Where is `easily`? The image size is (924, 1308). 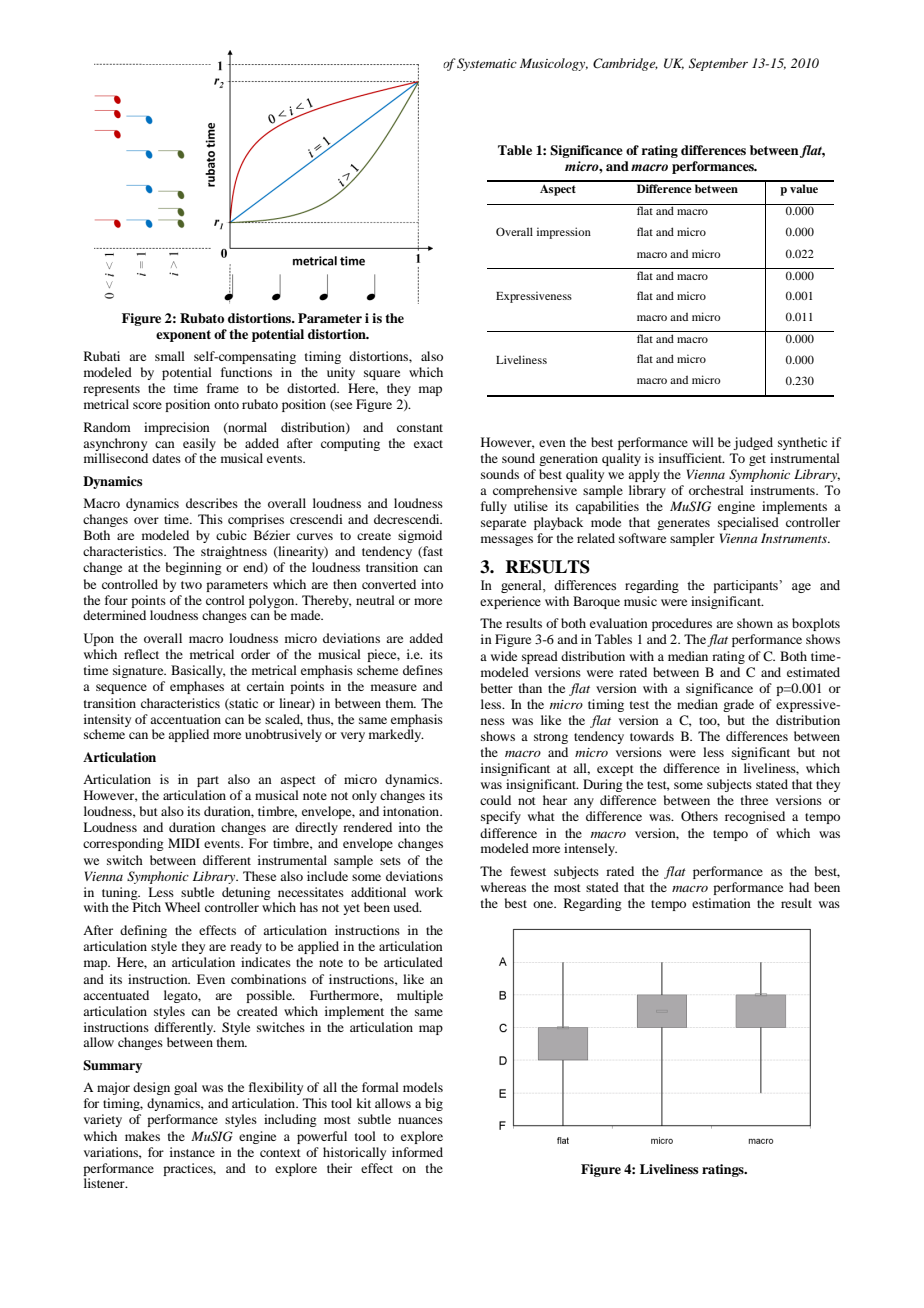
easily is located at coordinates (199, 444).
